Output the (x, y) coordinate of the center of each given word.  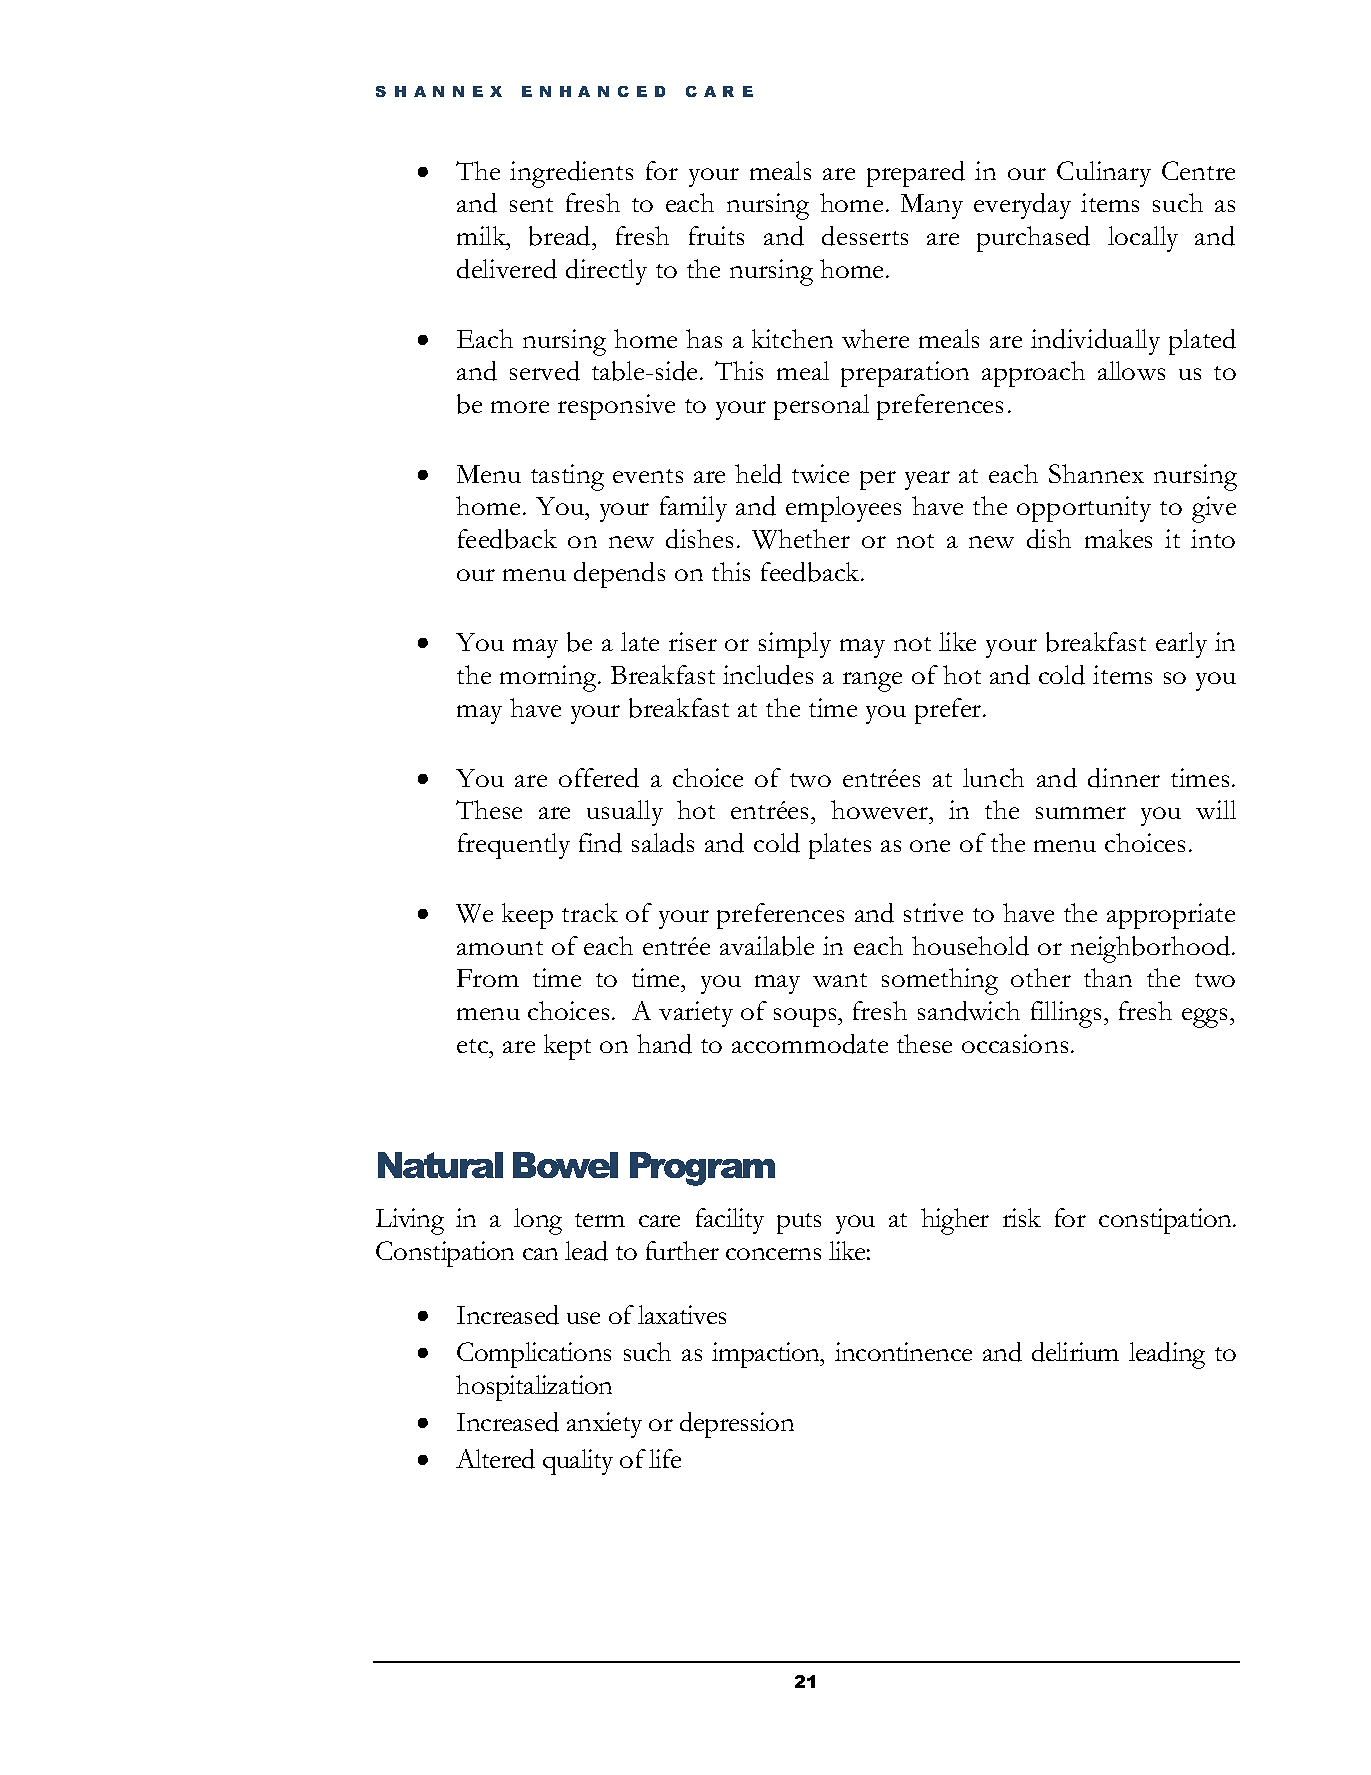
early (1181, 645)
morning (549, 678)
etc (474, 1046)
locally (1143, 239)
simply (795, 645)
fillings (1066, 1014)
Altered (495, 1459)
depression (737, 1425)
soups (806, 1017)
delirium (1075, 1352)
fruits (716, 235)
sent (531, 205)
